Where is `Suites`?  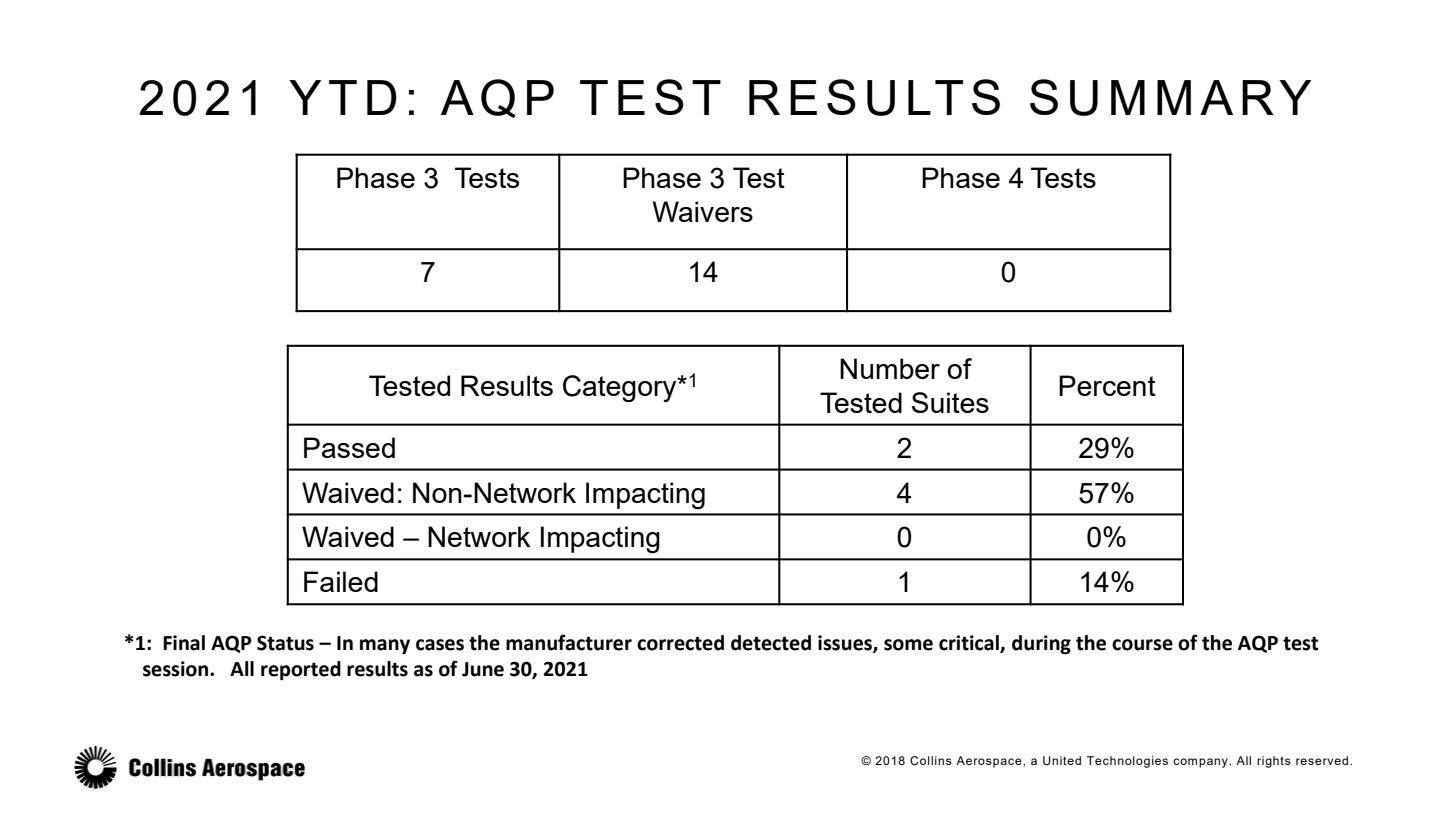
Suites is located at coordinates (950, 402).
